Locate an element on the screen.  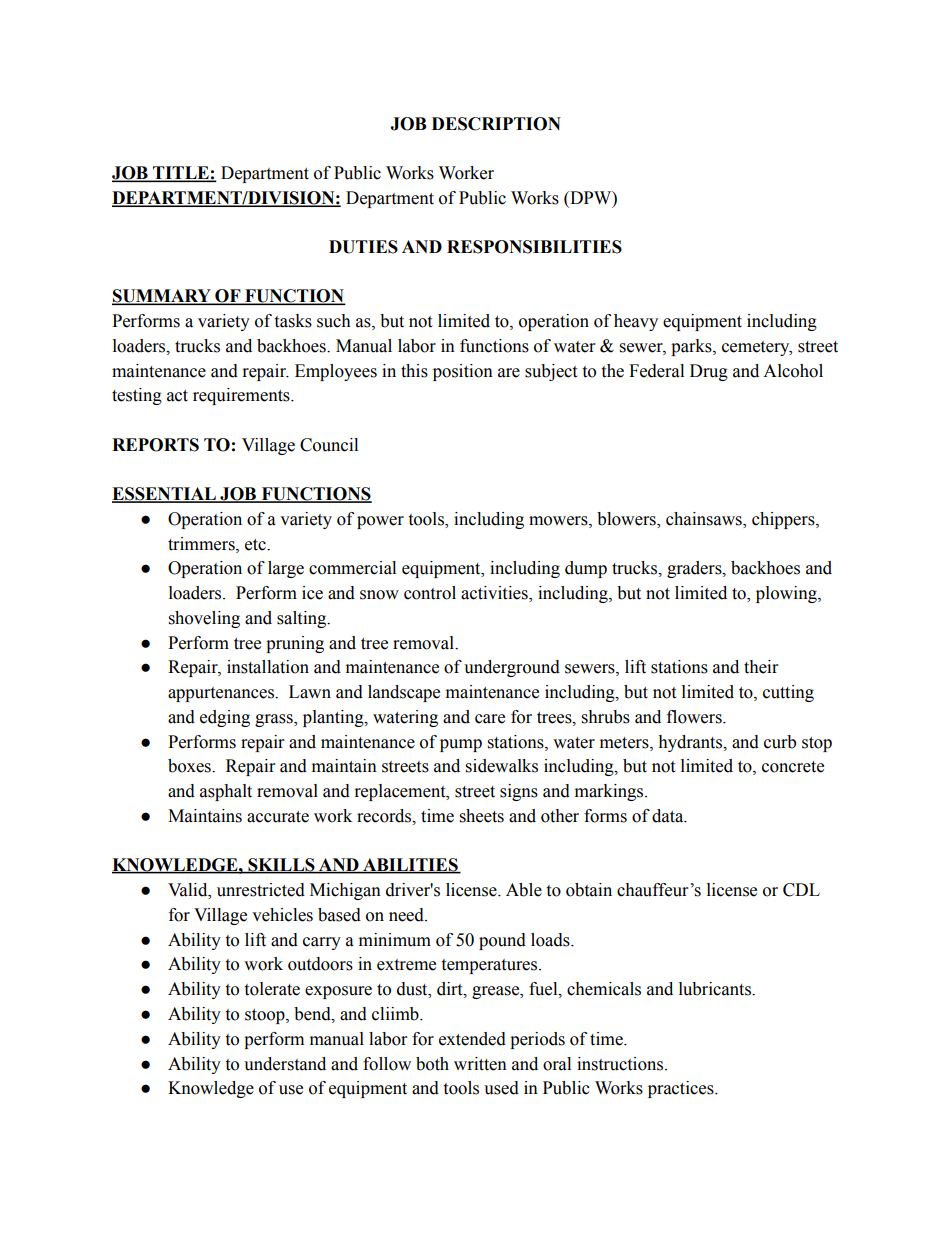
DESCRIPTION is located at coordinates (496, 124).
